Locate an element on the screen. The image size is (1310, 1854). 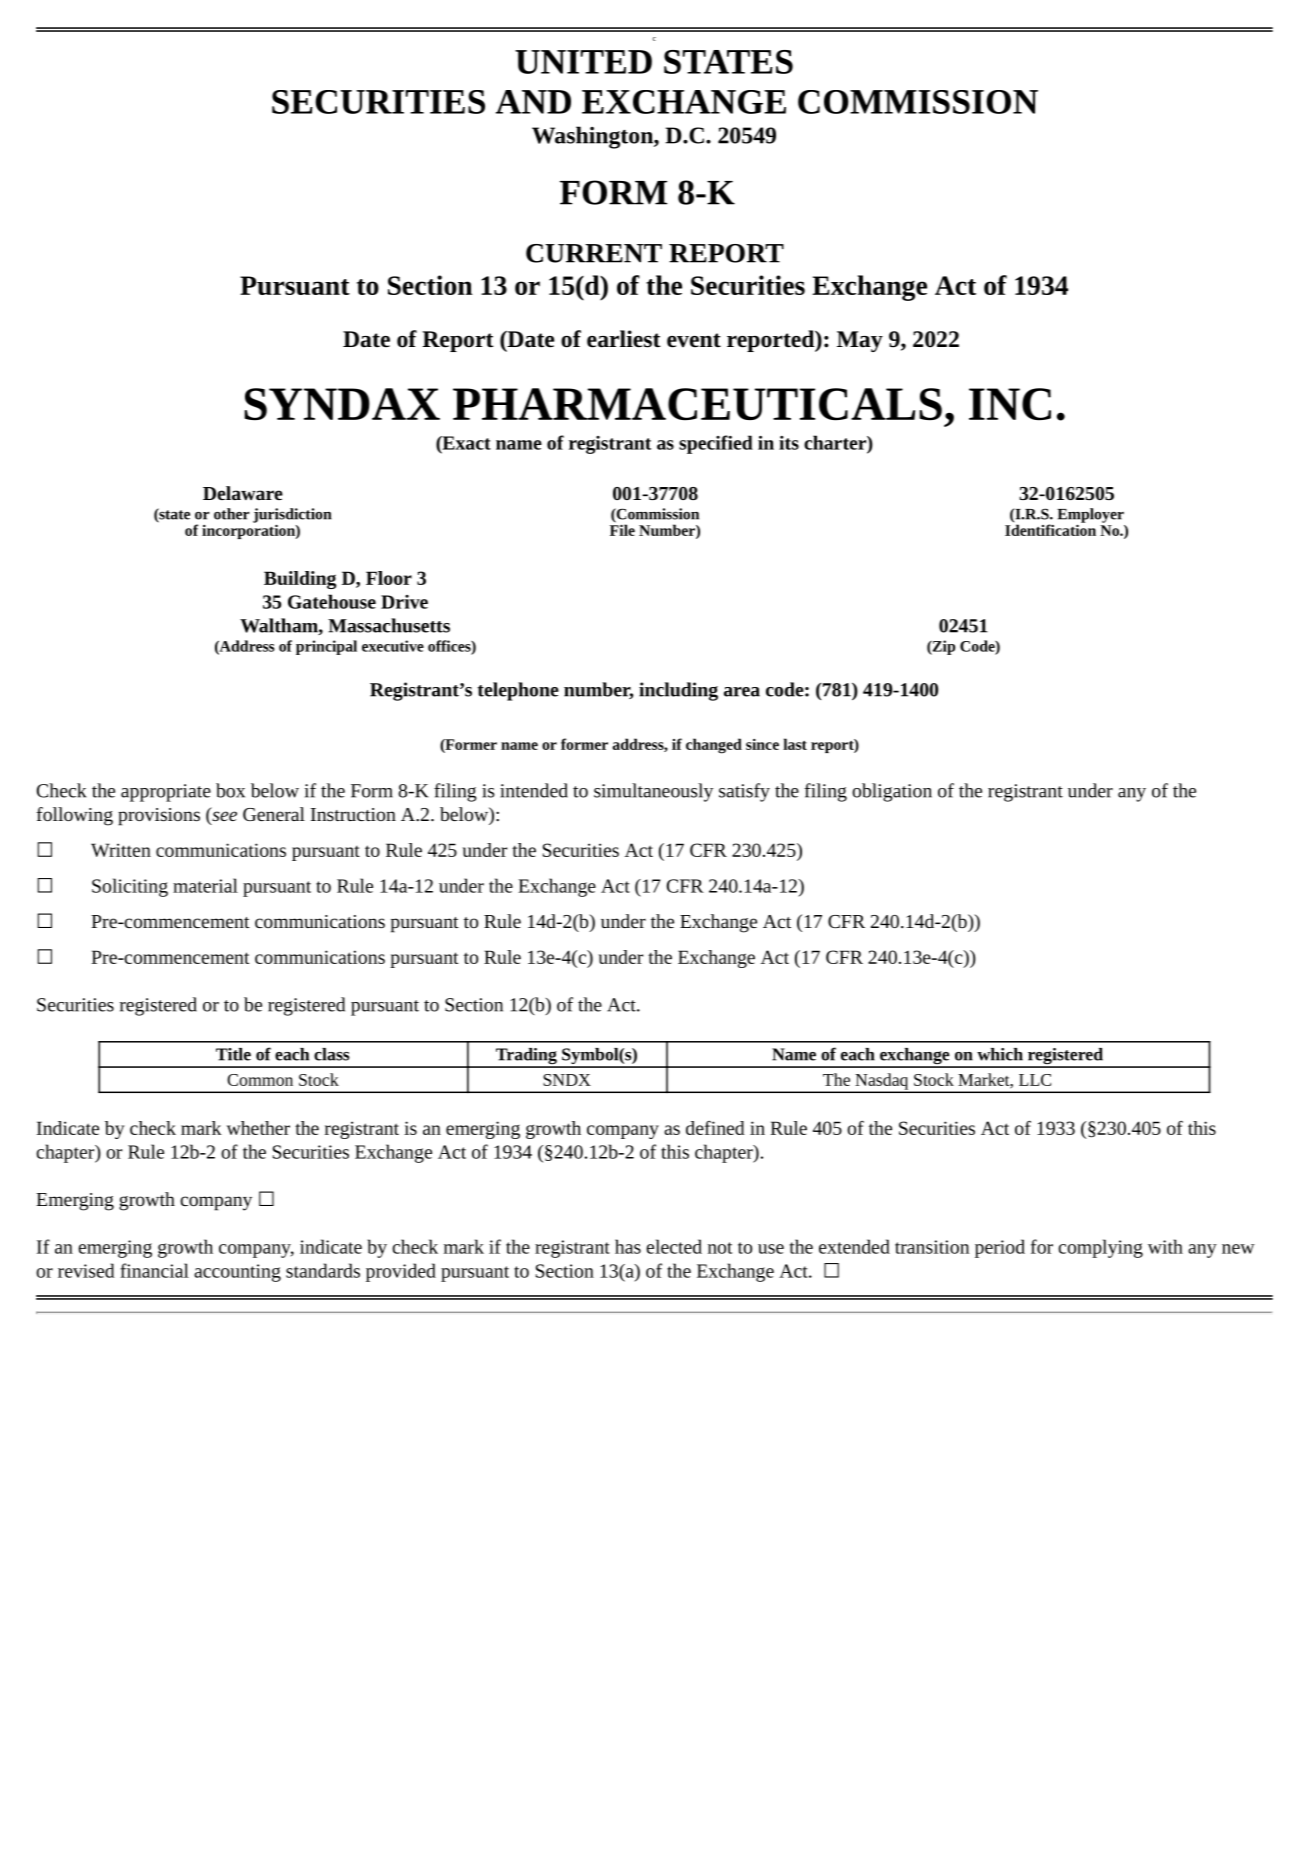
accounting is located at coordinates (237, 1273).
